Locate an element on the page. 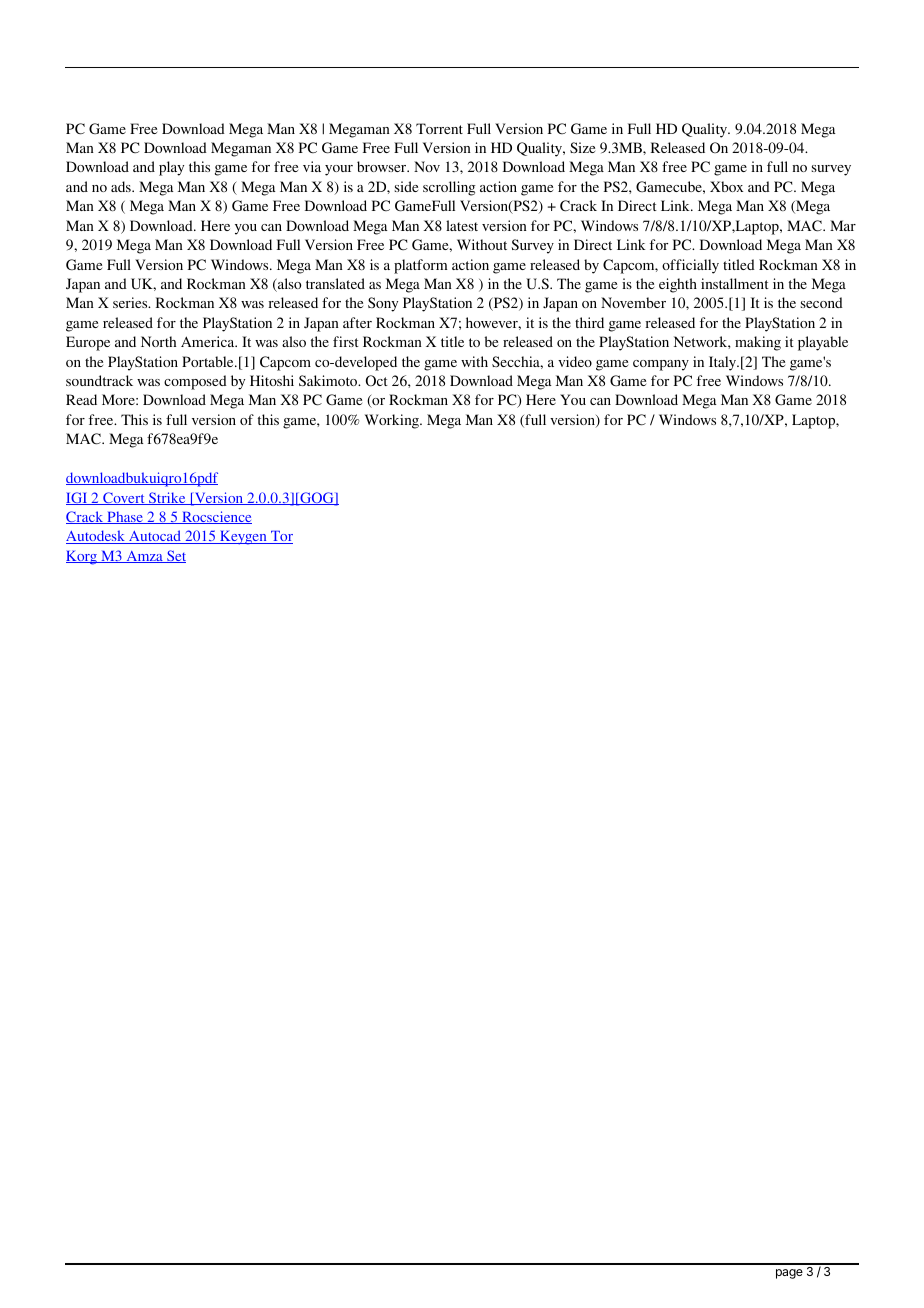 The height and width of the image is (1308, 924). page is located at coordinates (789, 1274).
